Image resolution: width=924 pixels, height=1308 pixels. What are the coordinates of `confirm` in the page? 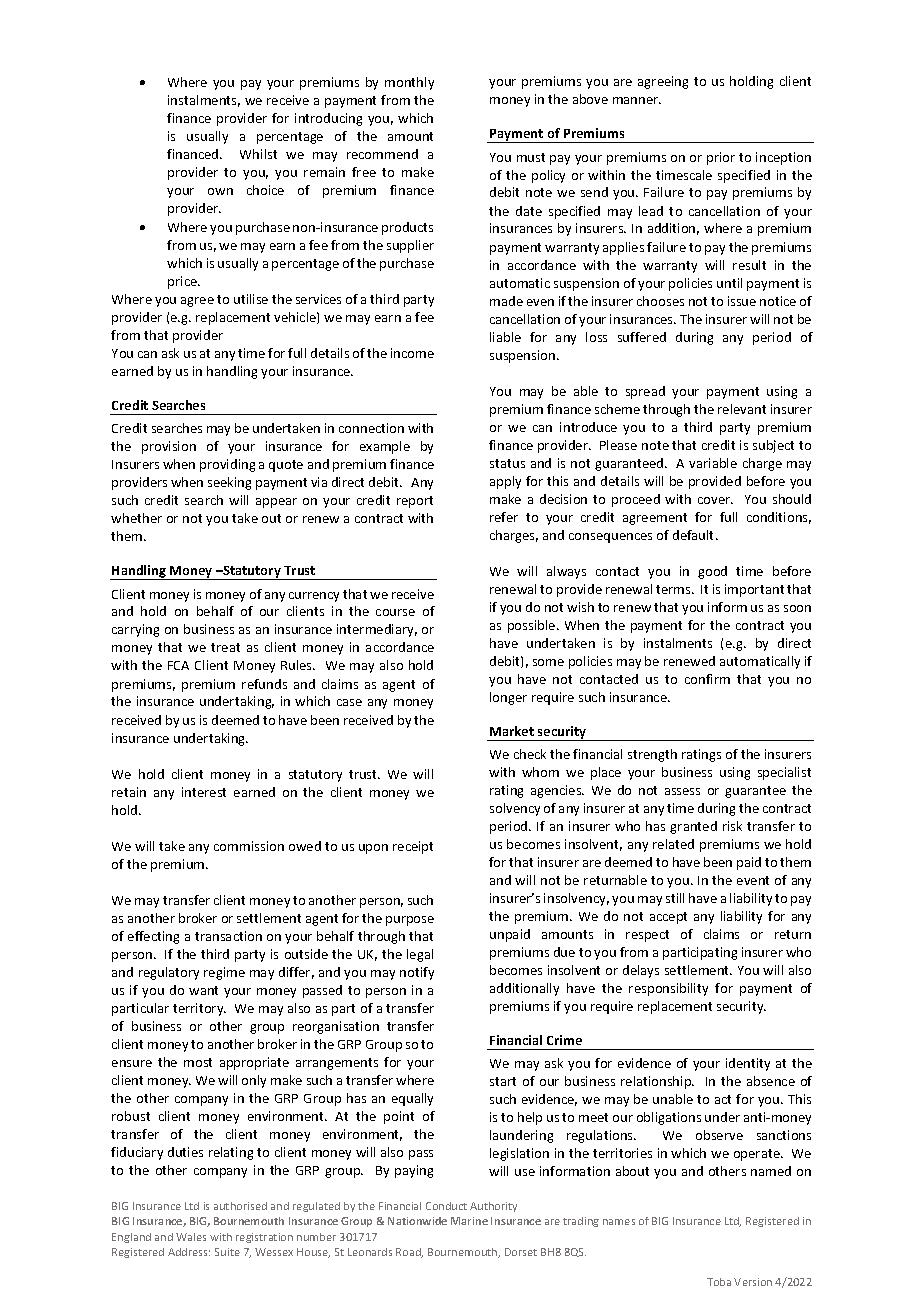 It's located at (707, 679).
